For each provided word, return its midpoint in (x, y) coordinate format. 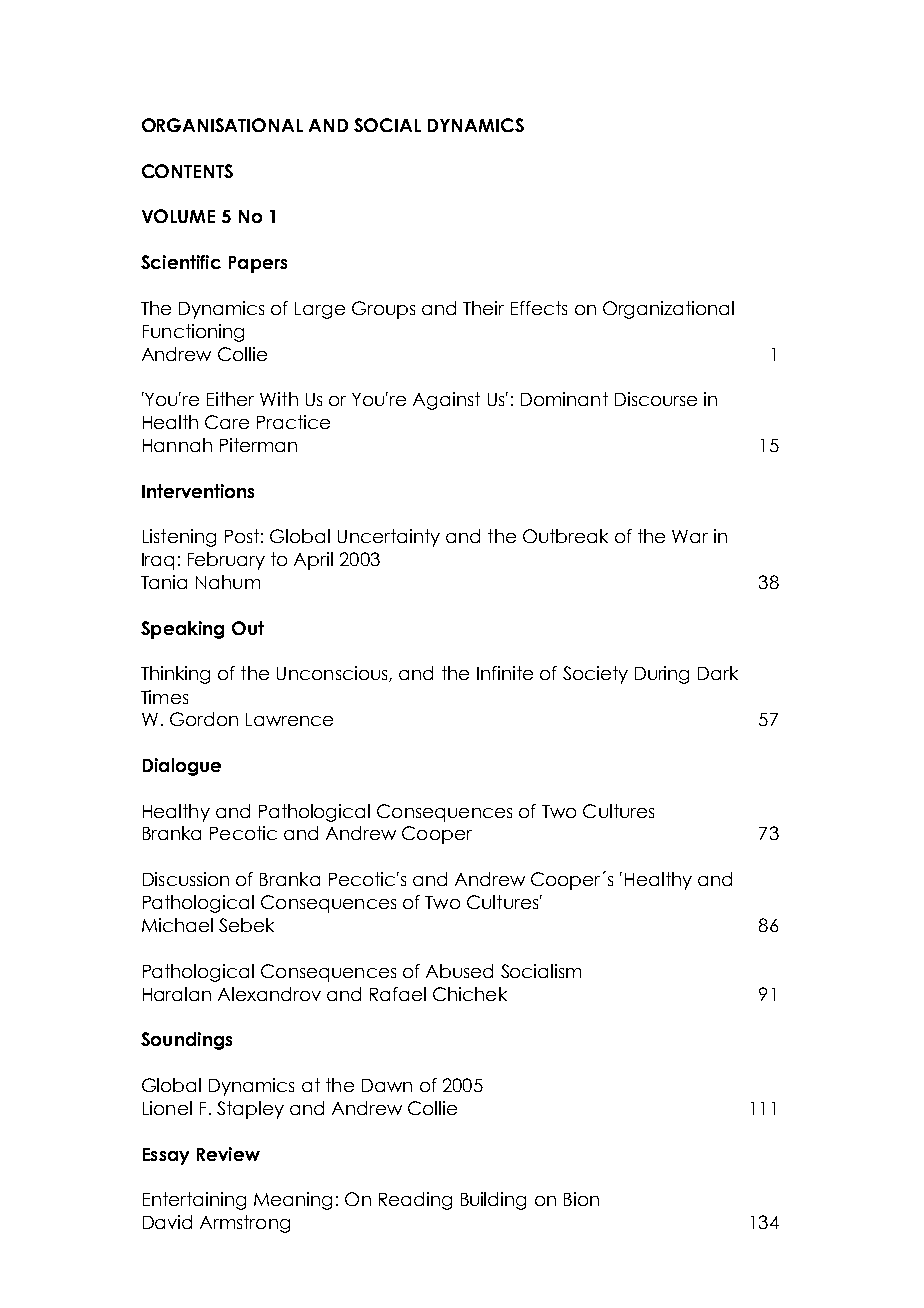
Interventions (198, 491)
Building (493, 1201)
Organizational (668, 310)
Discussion (186, 879)
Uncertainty (389, 538)
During (662, 675)
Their (483, 308)
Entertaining (194, 1201)
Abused (459, 971)
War (690, 536)
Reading (415, 1201)
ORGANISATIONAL (222, 125)
